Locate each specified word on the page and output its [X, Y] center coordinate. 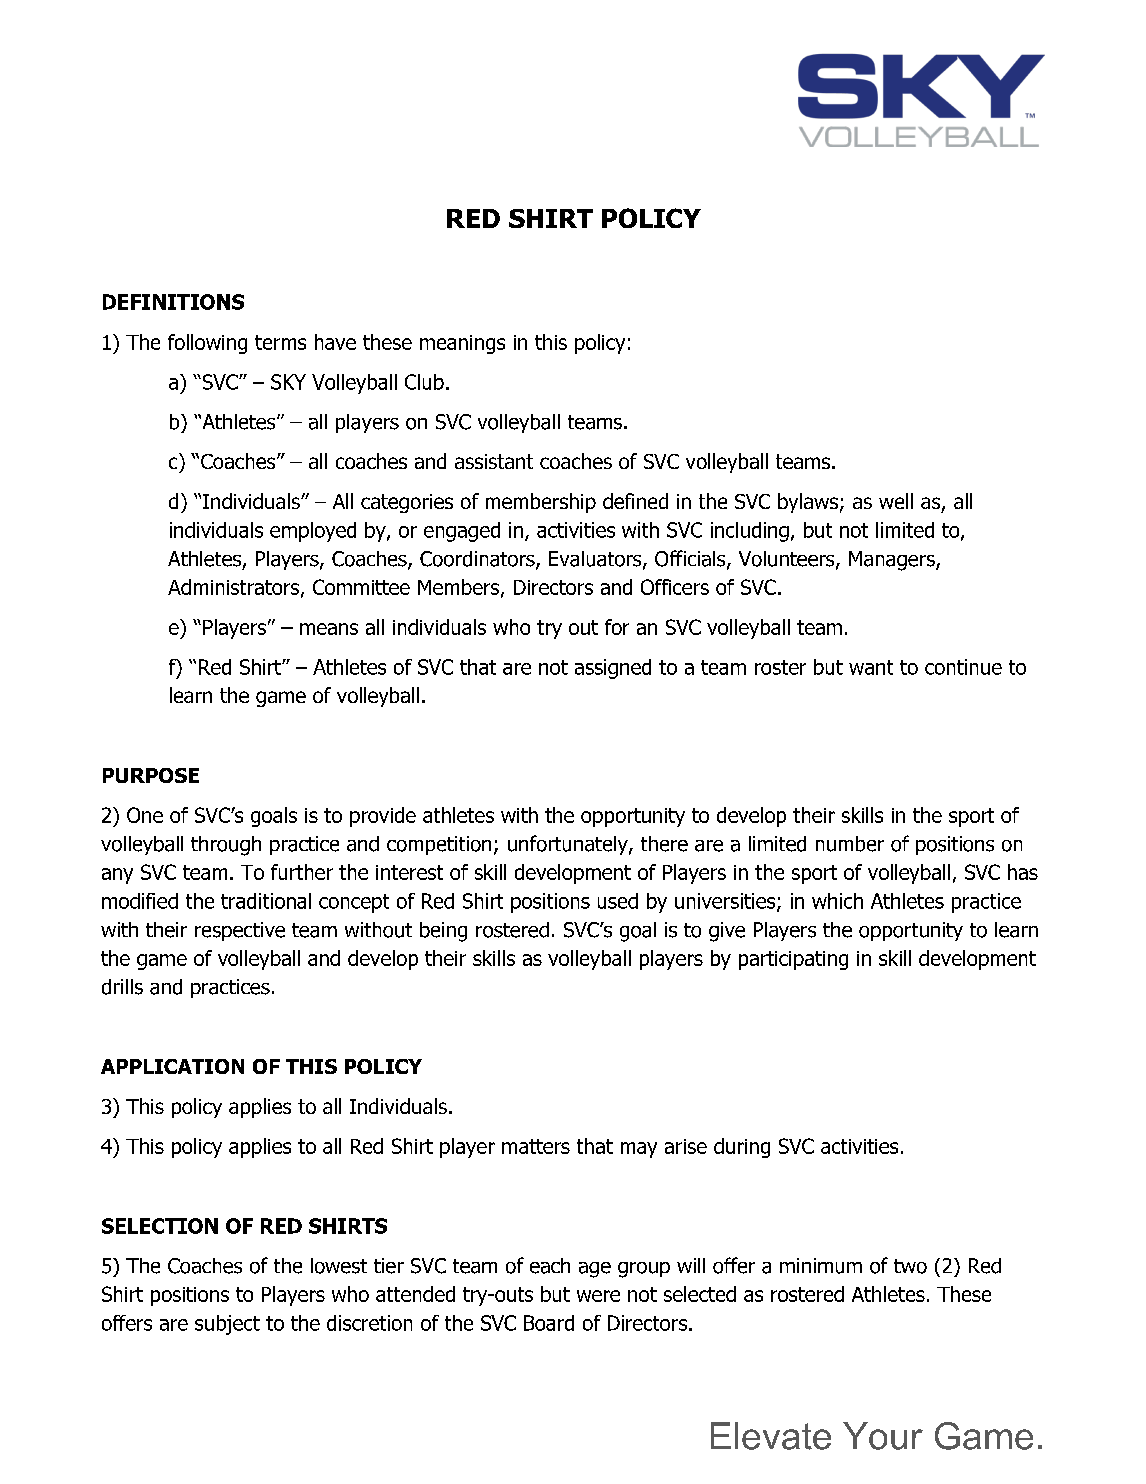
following [207, 344]
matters [536, 1146]
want [871, 667]
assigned [613, 669]
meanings [462, 344]
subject [227, 1325]
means [329, 629]
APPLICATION [172, 1066]
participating [793, 960]
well [896, 501]
